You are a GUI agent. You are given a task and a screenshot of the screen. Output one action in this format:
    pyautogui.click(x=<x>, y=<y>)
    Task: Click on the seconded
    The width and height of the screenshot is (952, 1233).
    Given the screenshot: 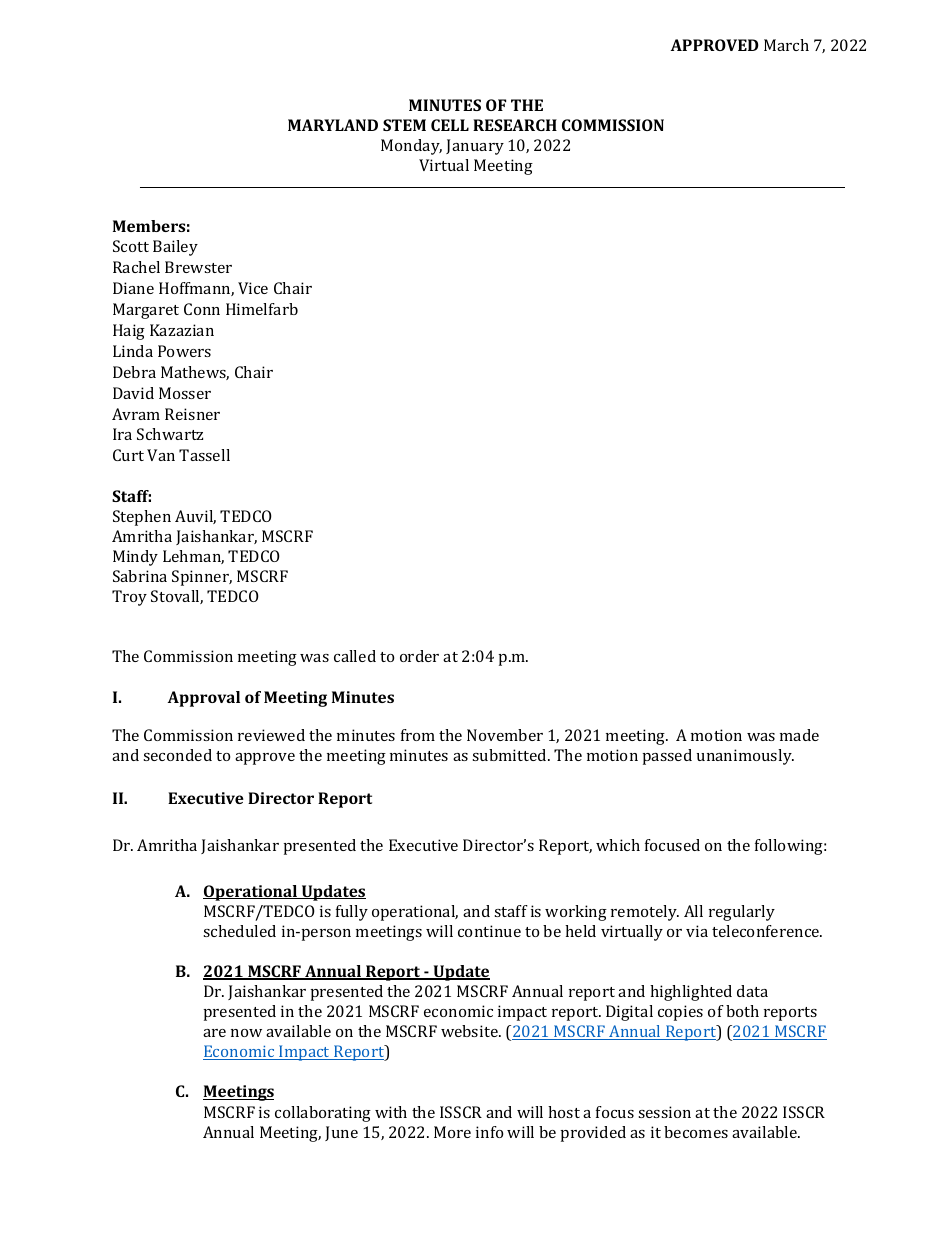 What is the action you would take?
    pyautogui.click(x=177, y=755)
